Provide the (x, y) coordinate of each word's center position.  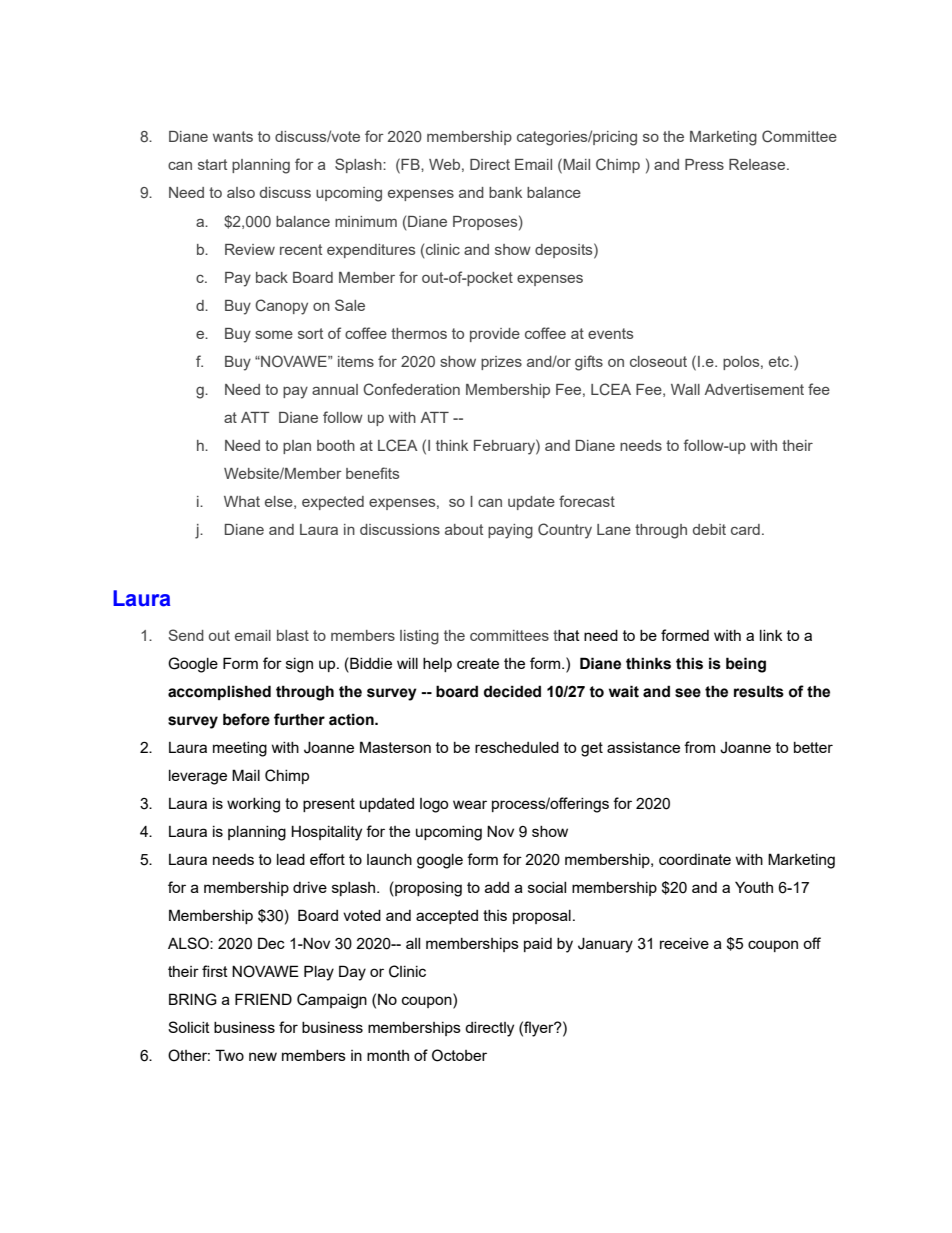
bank (505, 192)
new (263, 1056)
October (459, 1055)
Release (758, 164)
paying (510, 531)
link (771, 635)
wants (233, 136)
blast (293, 635)
